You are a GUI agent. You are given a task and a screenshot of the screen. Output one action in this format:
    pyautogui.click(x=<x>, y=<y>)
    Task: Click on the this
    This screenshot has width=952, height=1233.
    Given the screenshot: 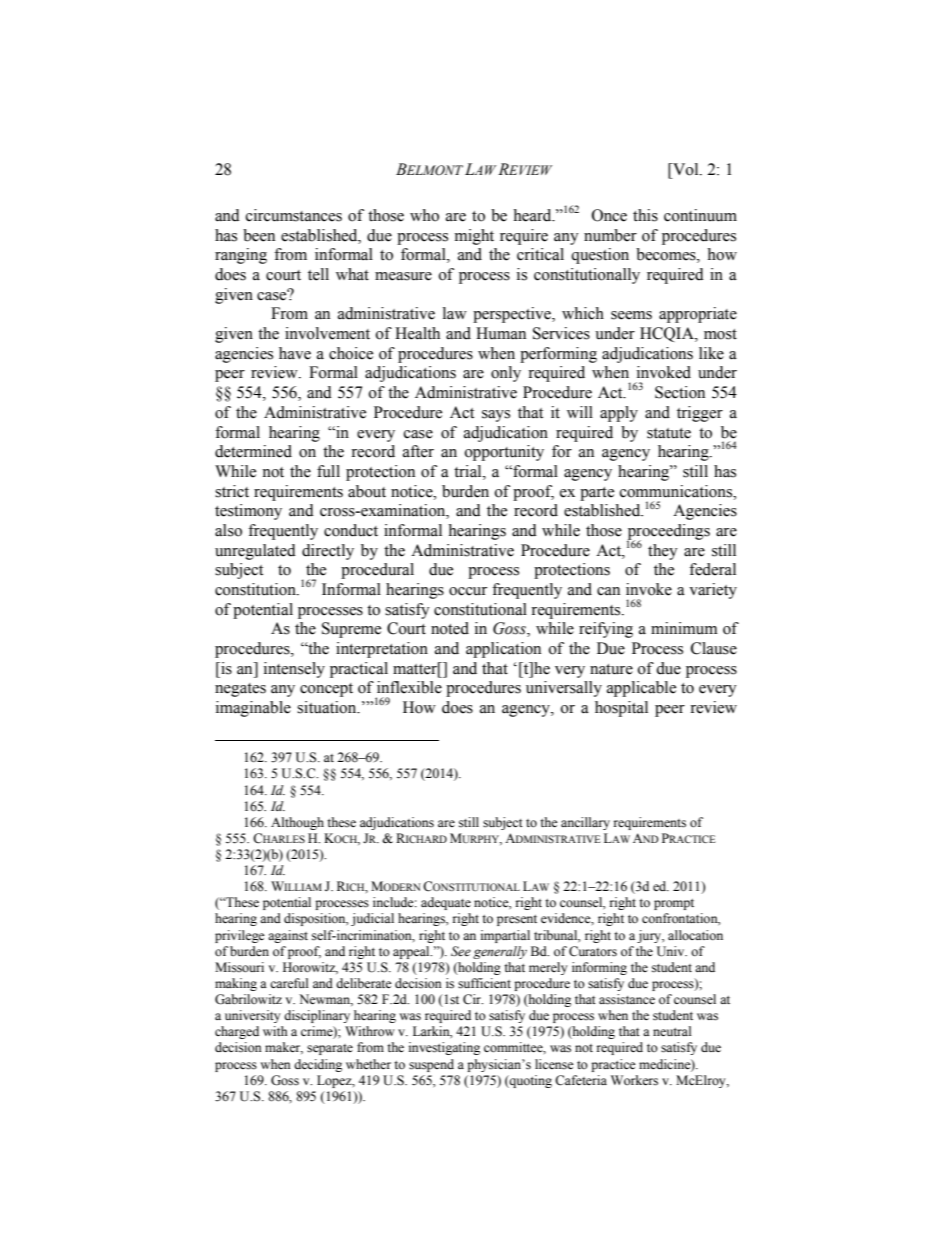 What is the action you would take?
    pyautogui.click(x=645, y=215)
